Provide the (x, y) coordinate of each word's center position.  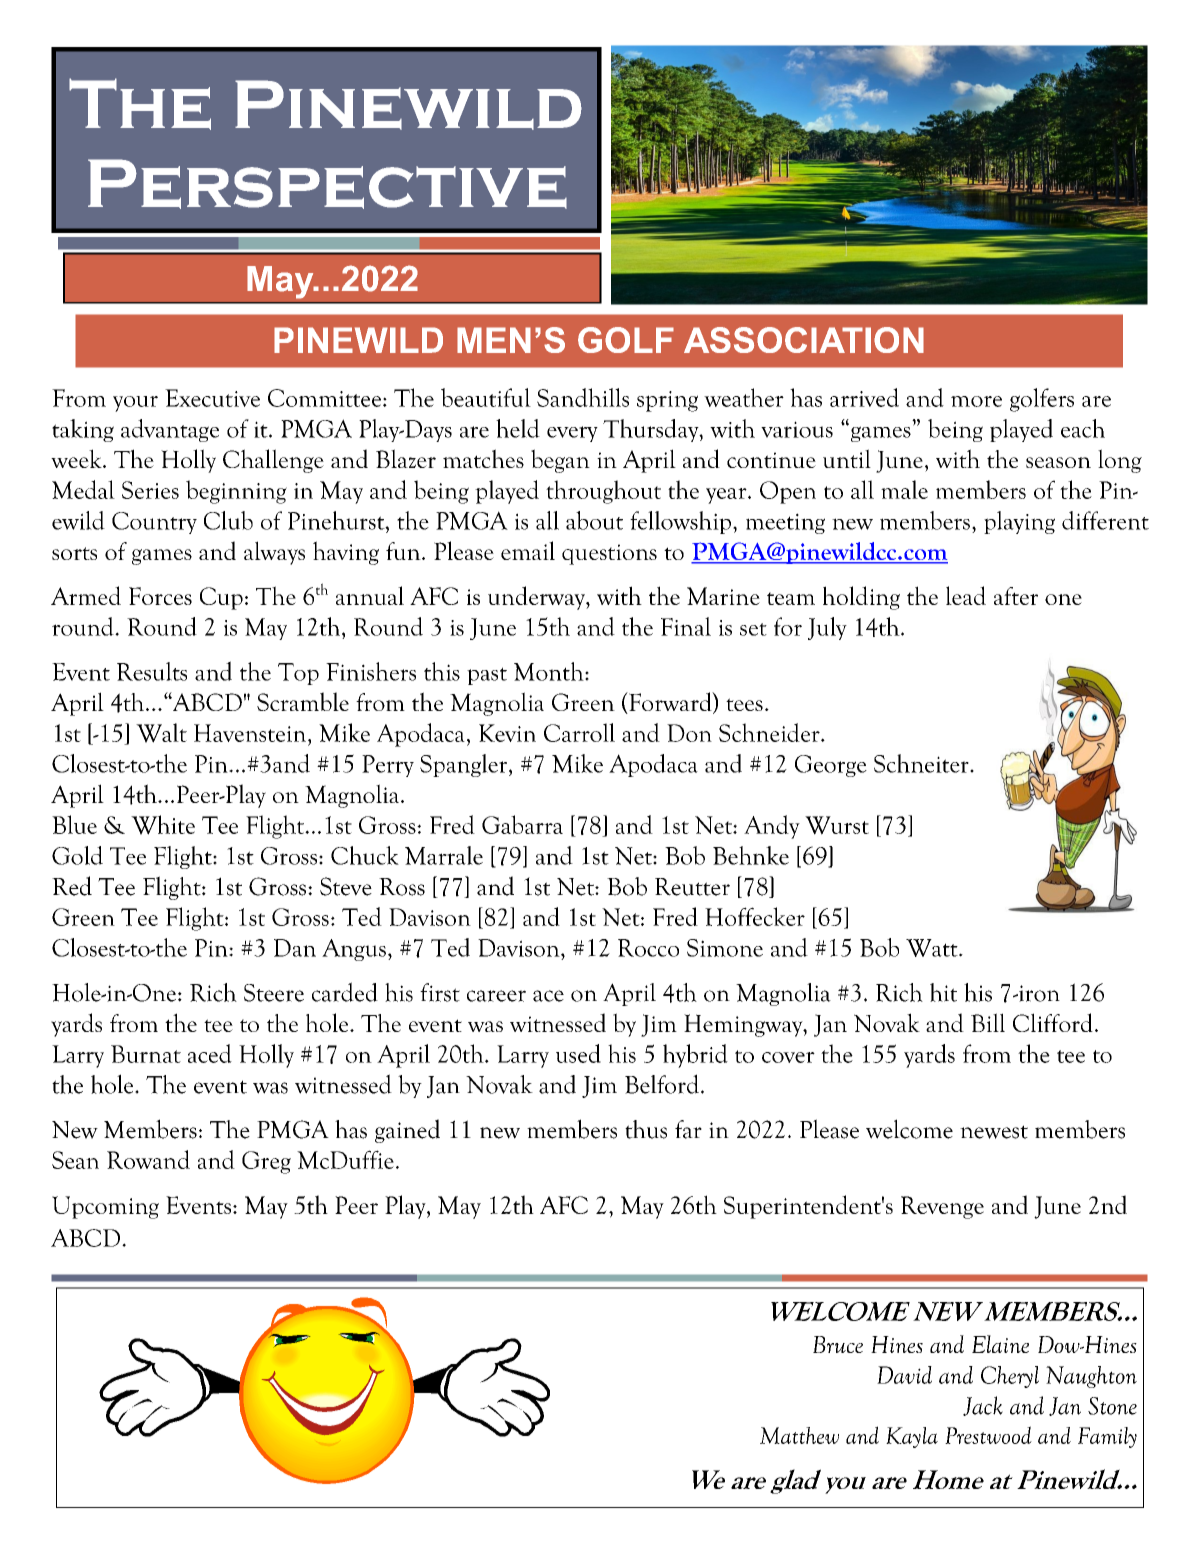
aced (210, 1053)
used (578, 1053)
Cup (221, 598)
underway (537, 598)
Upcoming (105, 1207)
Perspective (327, 184)
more (976, 401)
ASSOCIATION (804, 340)
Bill (988, 1022)
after (1016, 596)
